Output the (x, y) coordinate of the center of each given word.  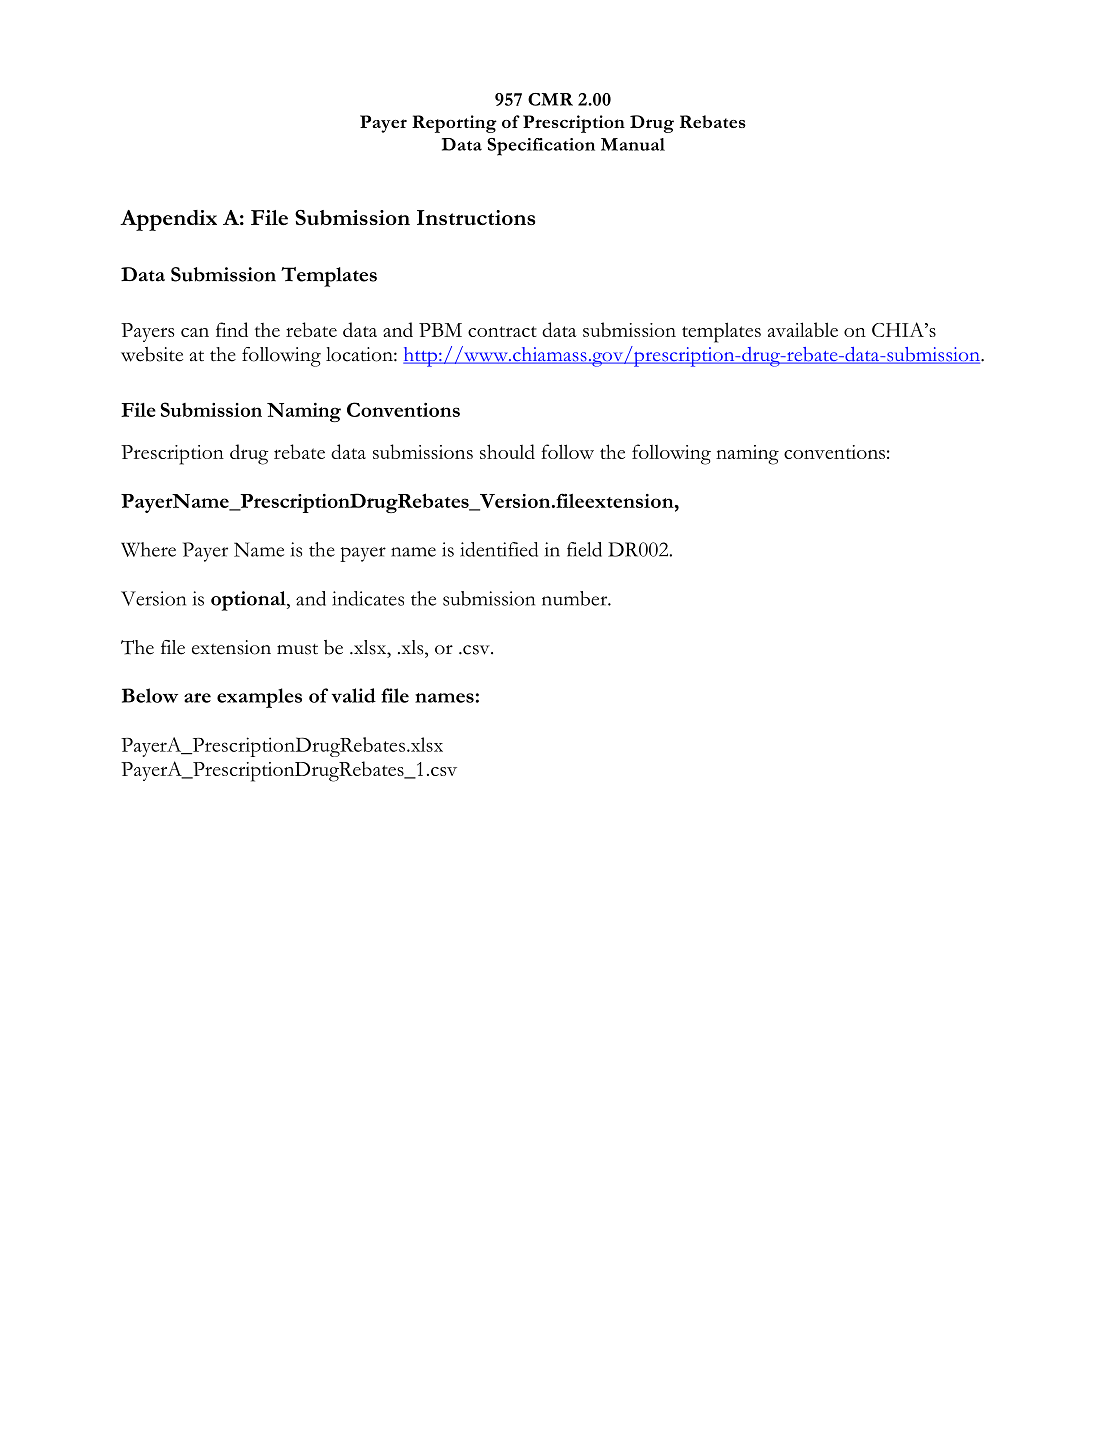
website (152, 354)
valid (353, 695)
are (197, 698)
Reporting (454, 124)
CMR (550, 99)
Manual (633, 144)
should (507, 451)
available (803, 329)
